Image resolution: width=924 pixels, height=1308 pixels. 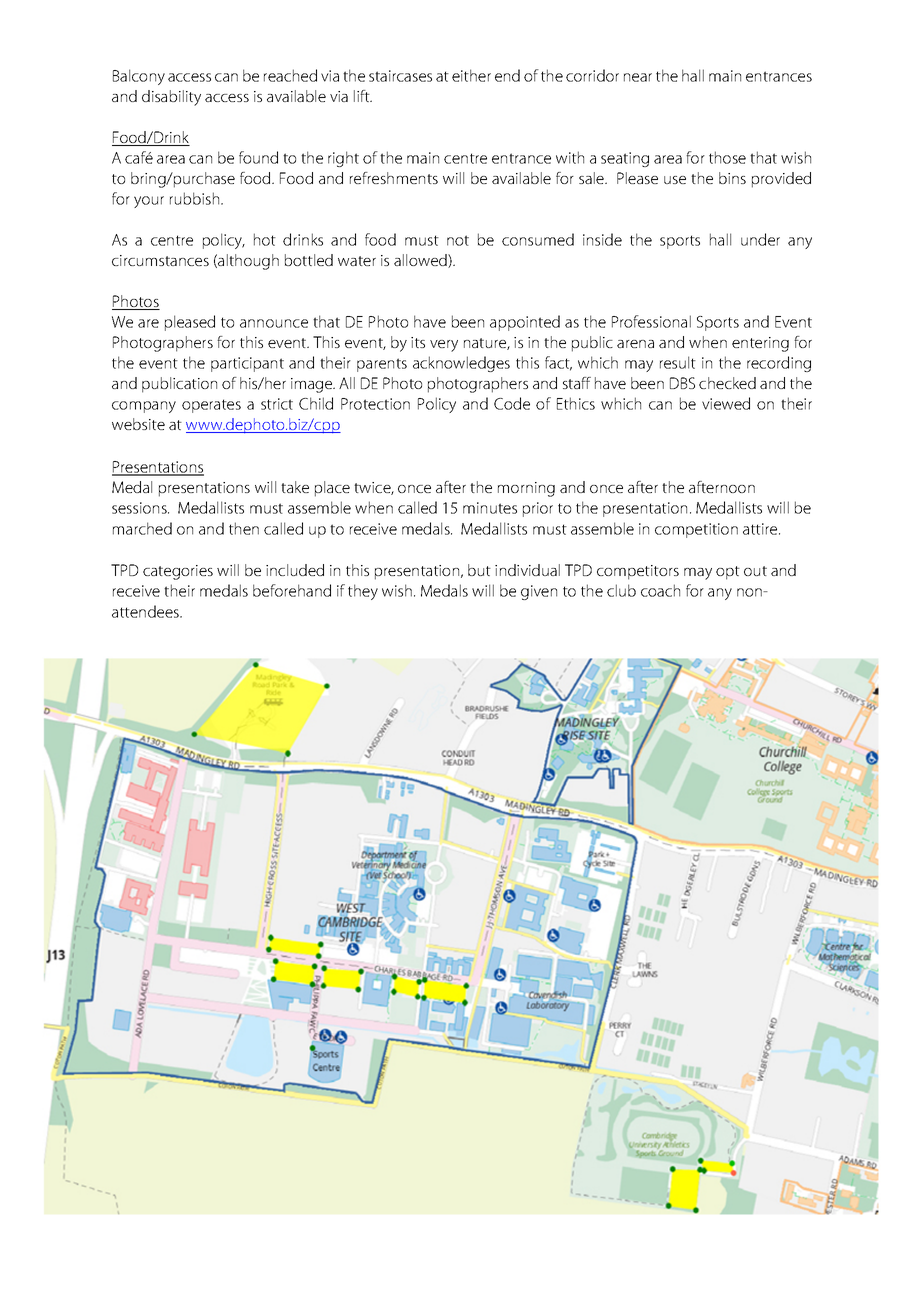 I want to click on either, so click(x=471, y=75).
